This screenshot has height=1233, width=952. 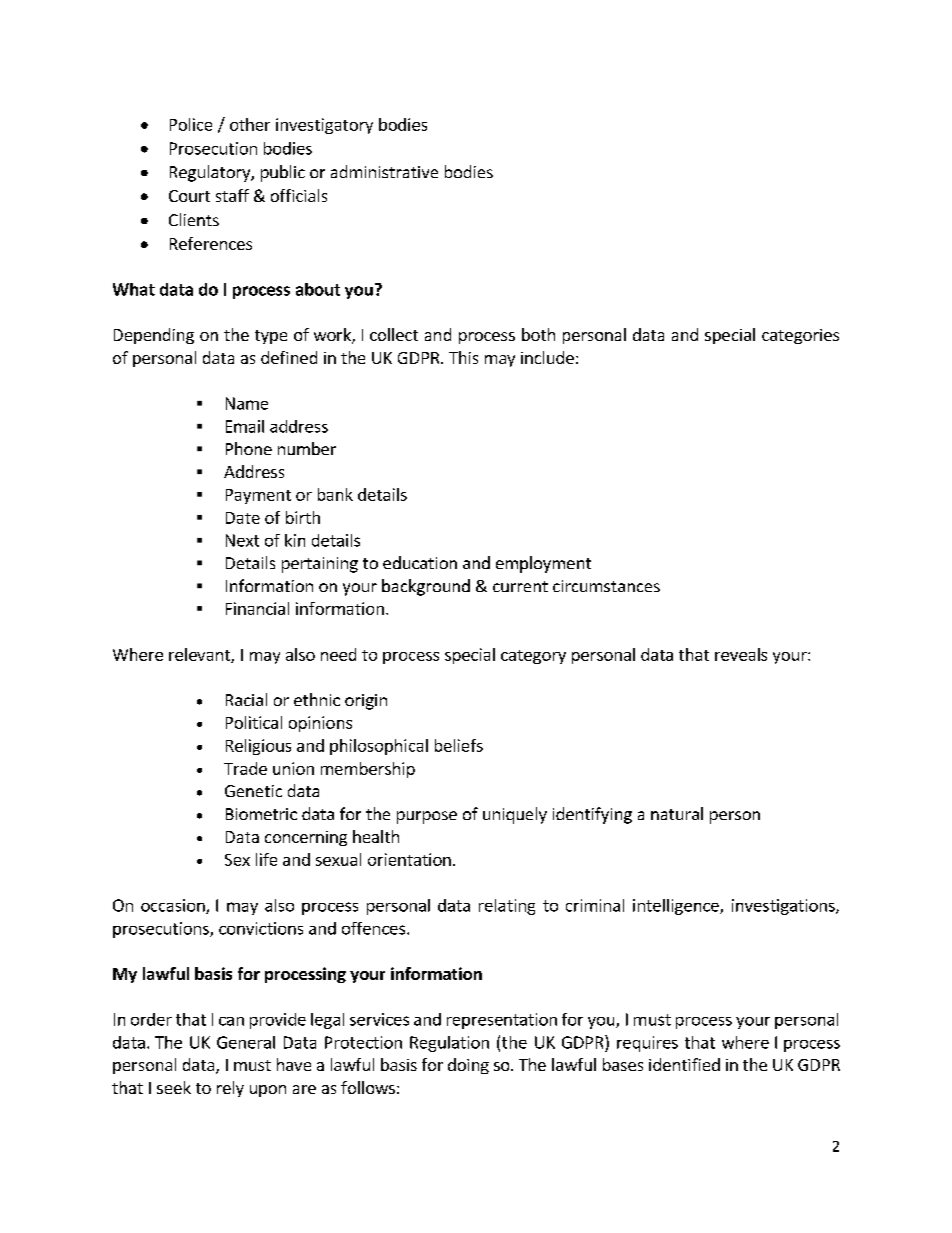 What do you see at coordinates (191, 124) in the screenshot?
I see `Police` at bounding box center [191, 124].
